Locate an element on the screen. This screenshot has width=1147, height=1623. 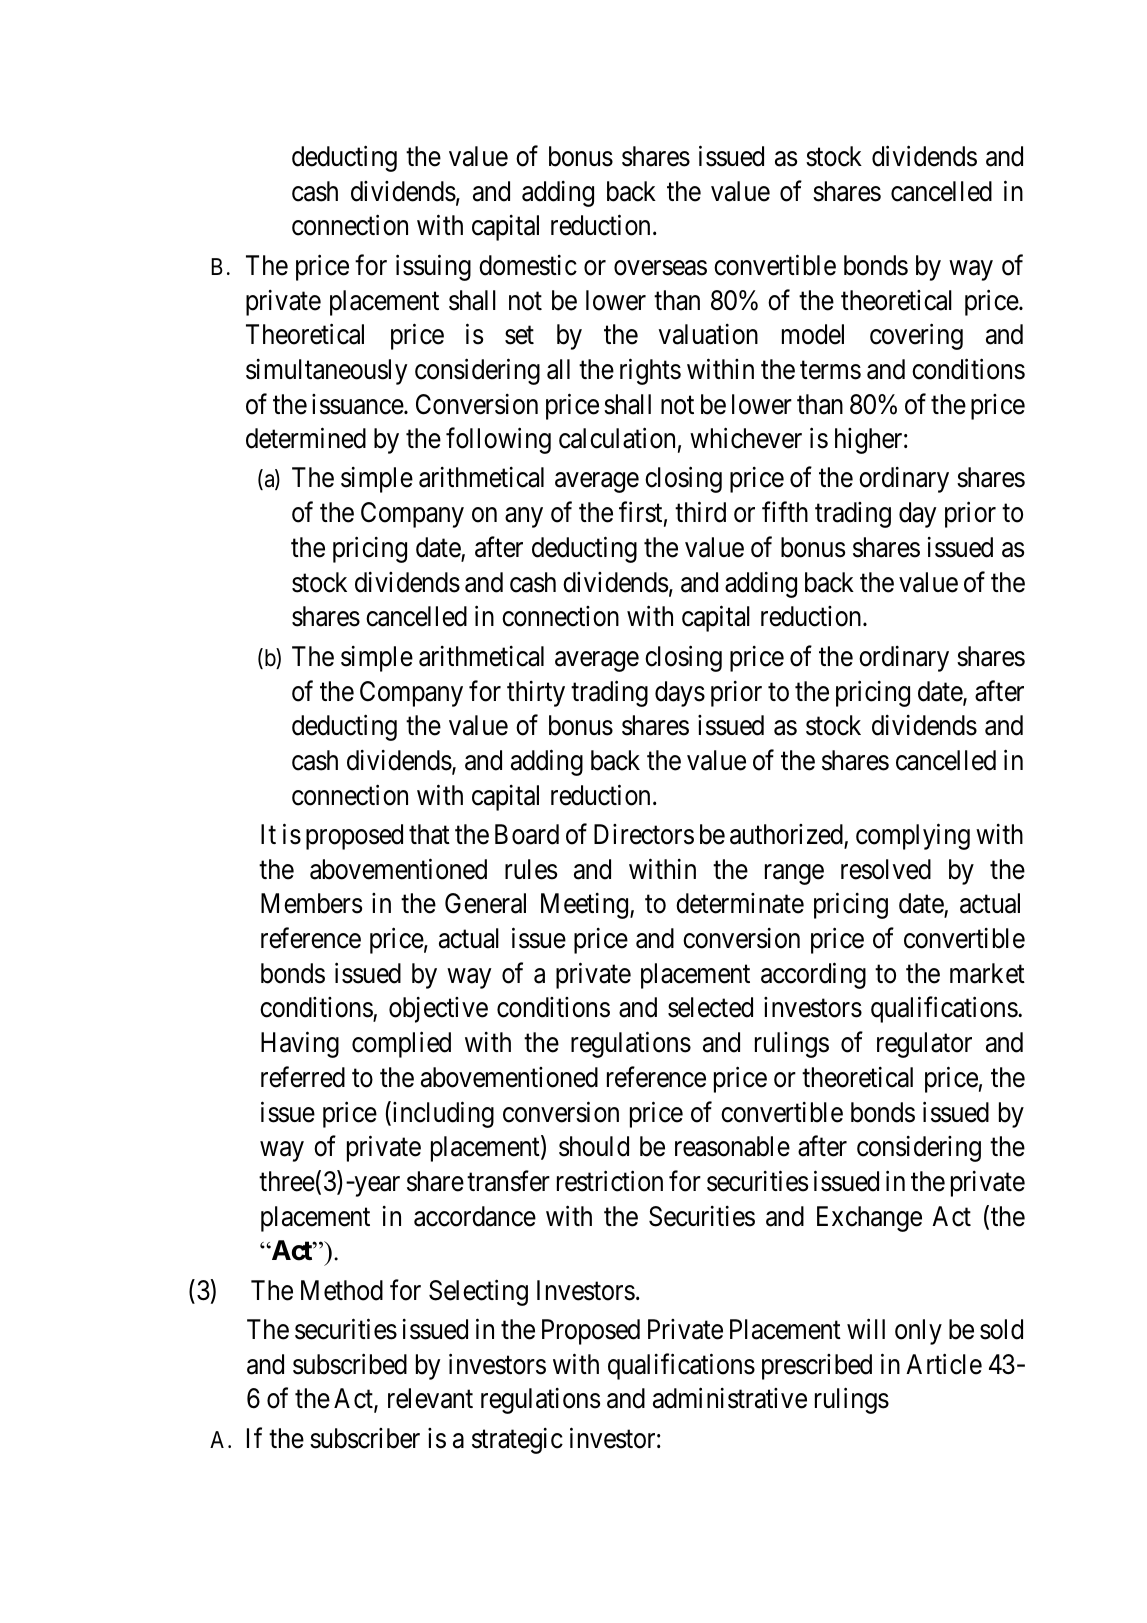
Article is located at coordinates (944, 1364).
